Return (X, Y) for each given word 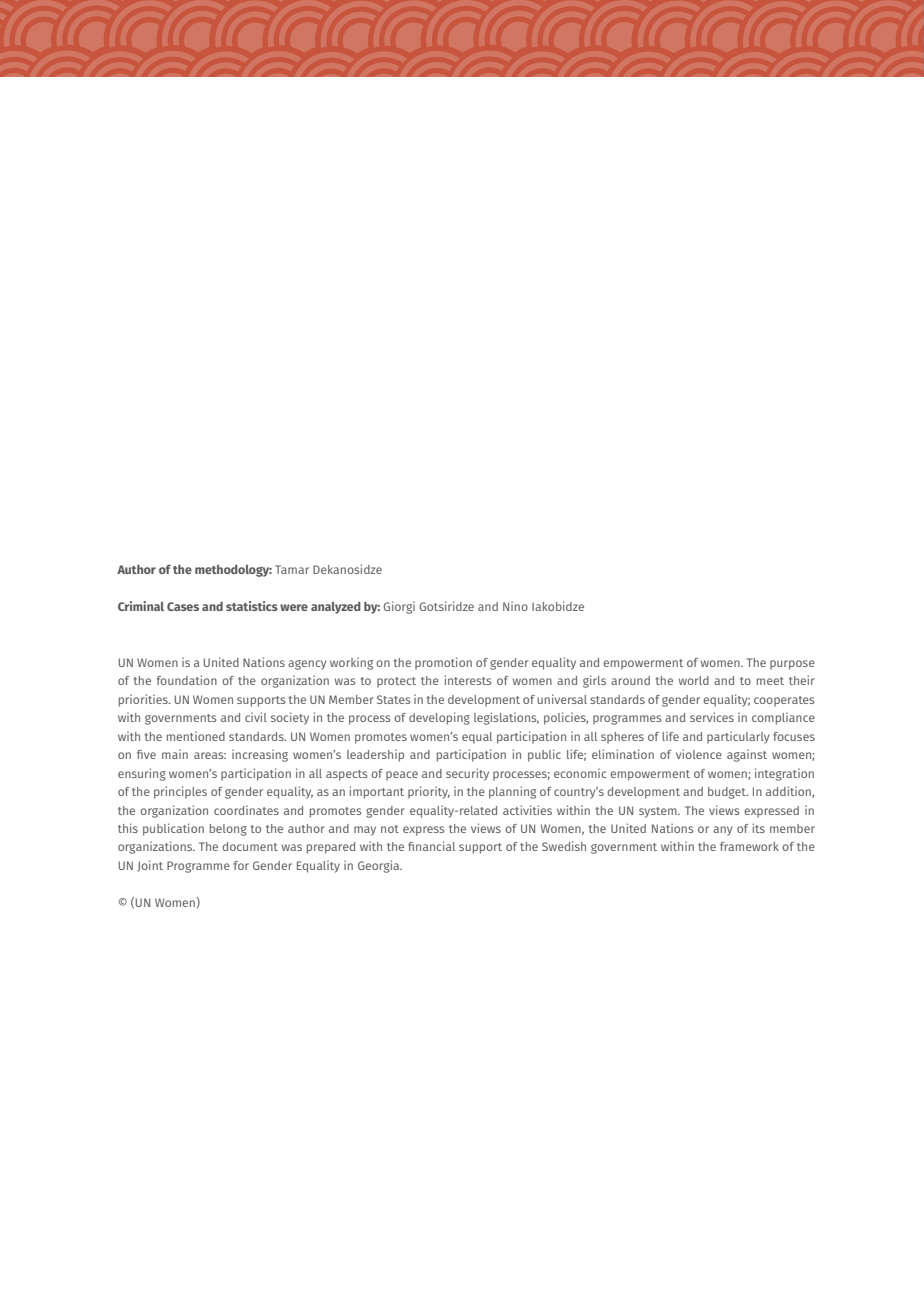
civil (256, 717)
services (712, 717)
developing (439, 718)
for (241, 865)
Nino (515, 606)
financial (431, 846)
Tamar (292, 569)
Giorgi (399, 607)
